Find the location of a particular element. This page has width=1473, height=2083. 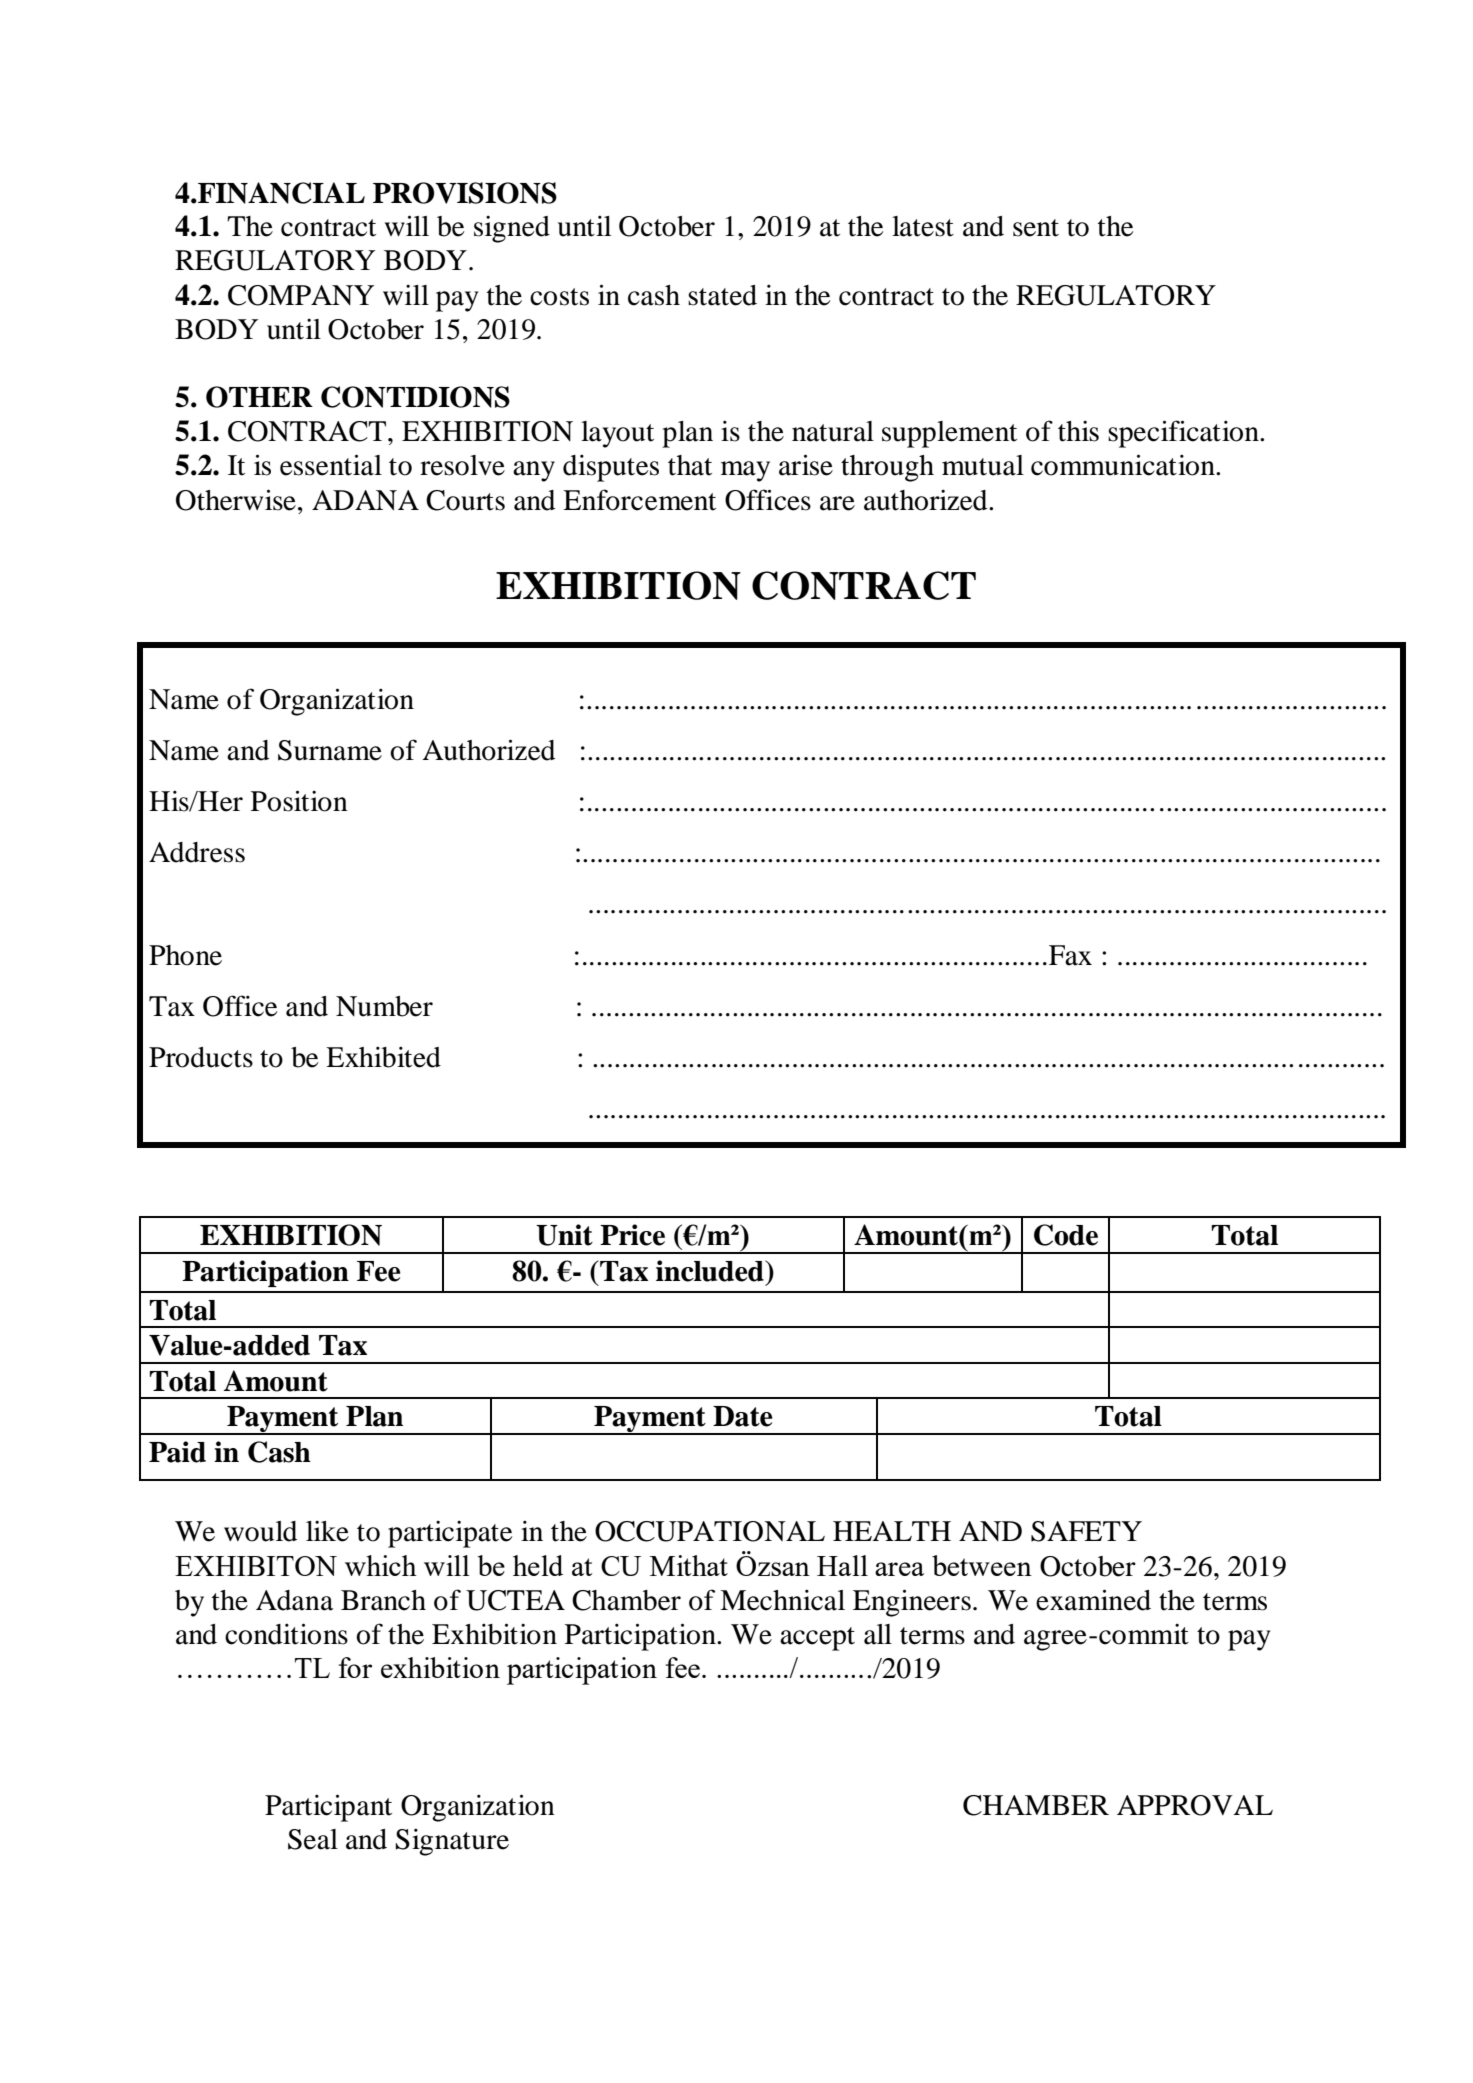

Number is located at coordinates (384, 1006).
